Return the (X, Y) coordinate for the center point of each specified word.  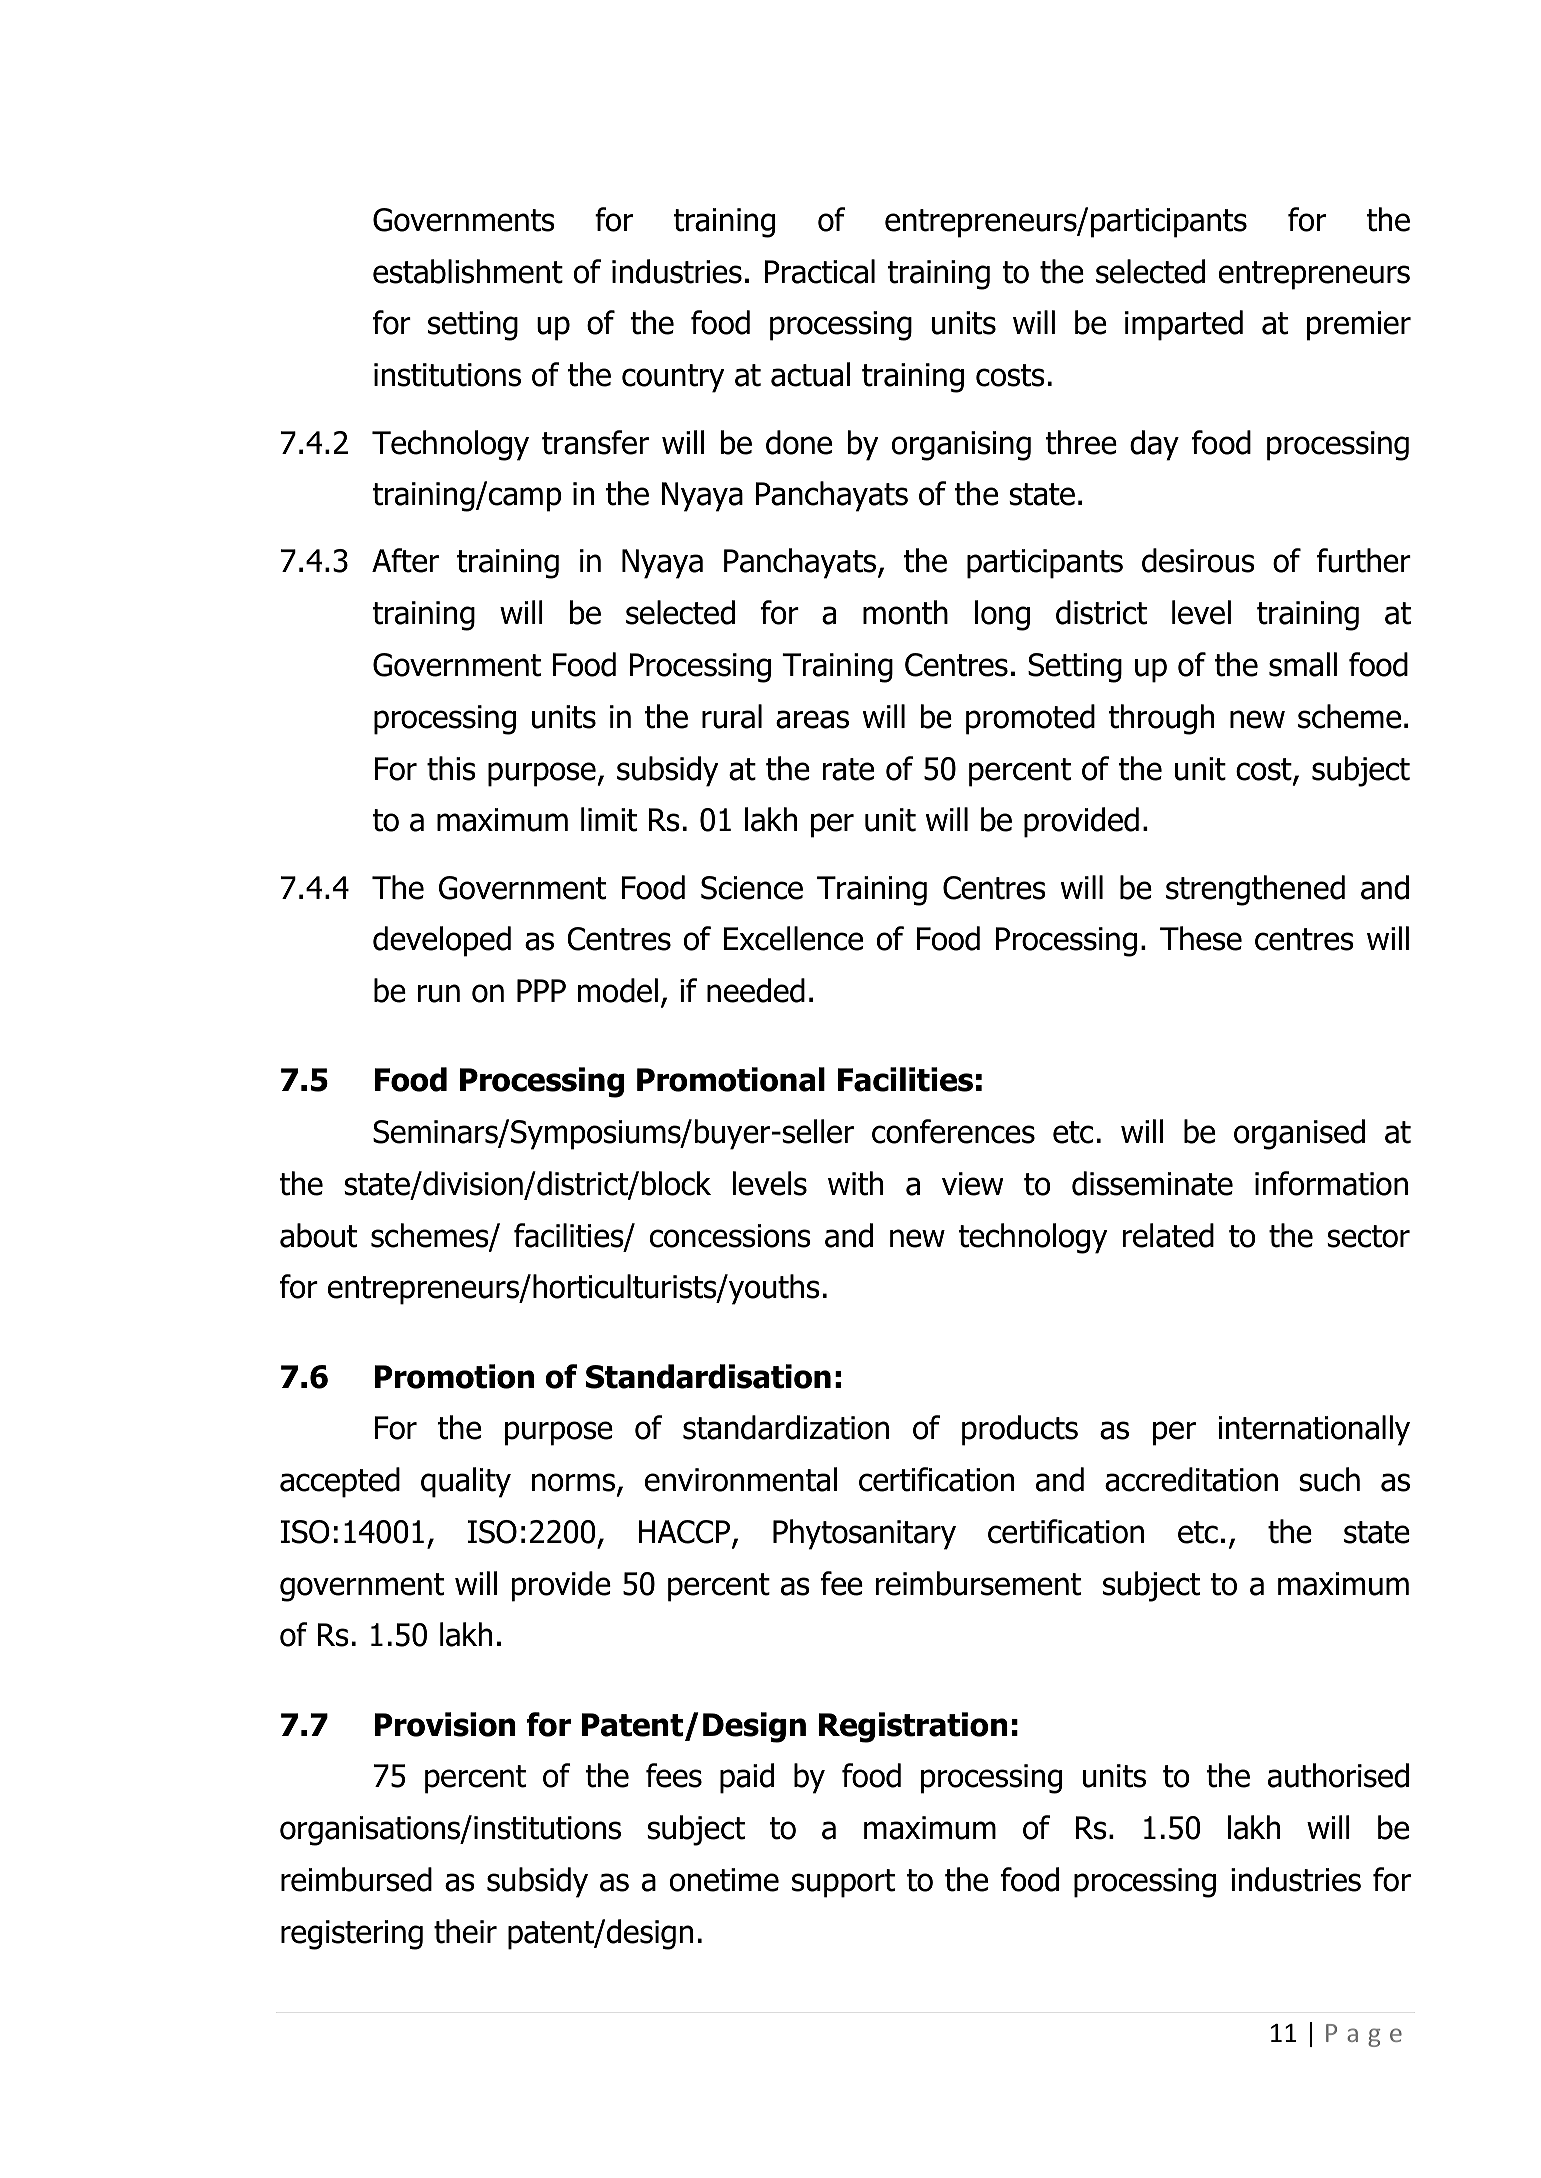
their (465, 1931)
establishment (468, 271)
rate (848, 769)
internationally (1314, 1430)
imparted (1184, 325)
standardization (786, 1427)
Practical (820, 271)
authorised (1338, 1775)
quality (466, 1482)
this (451, 768)
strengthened (1255, 890)
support (843, 1883)
